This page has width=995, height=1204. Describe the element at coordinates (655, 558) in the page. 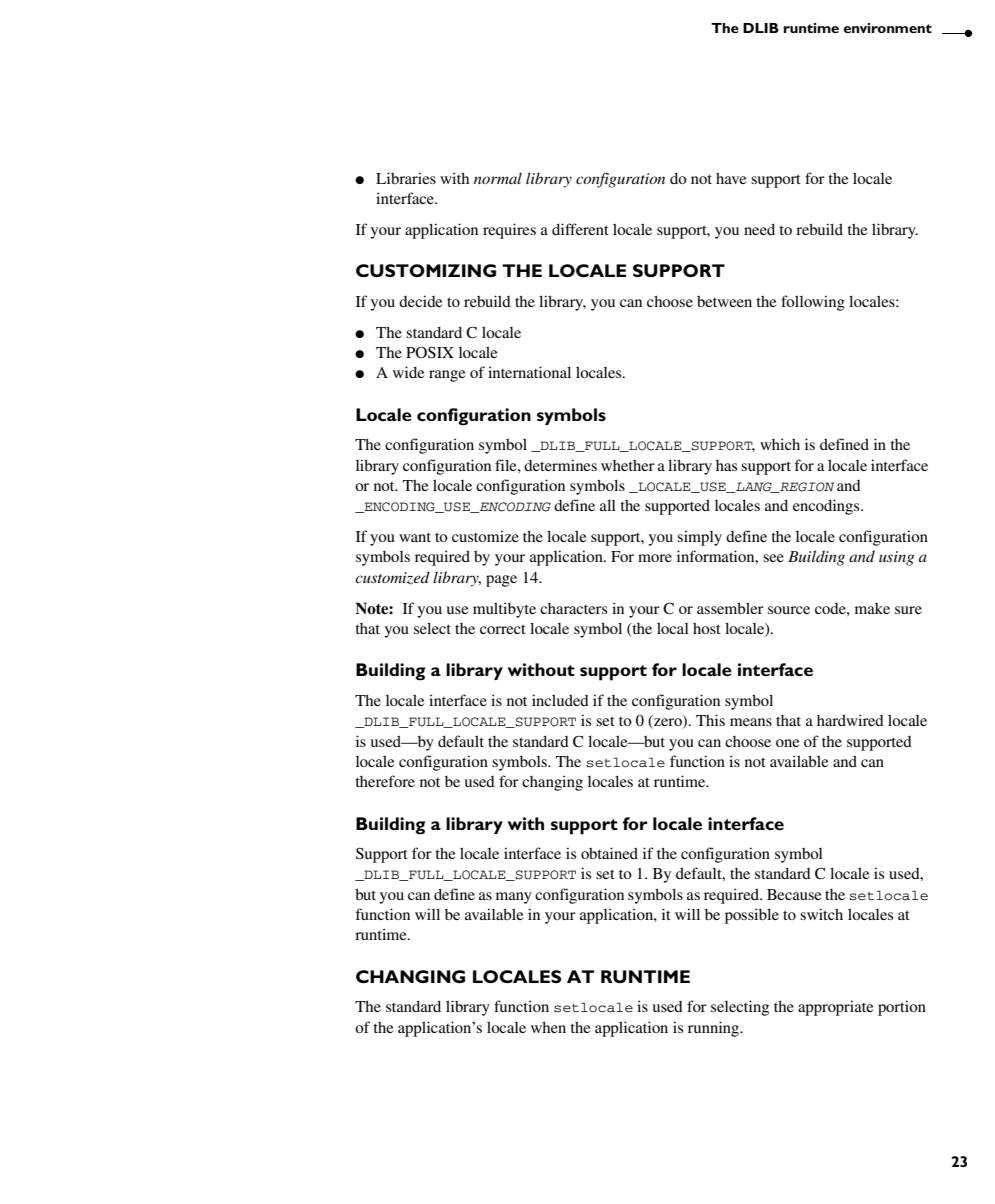

I see `more` at that location.
